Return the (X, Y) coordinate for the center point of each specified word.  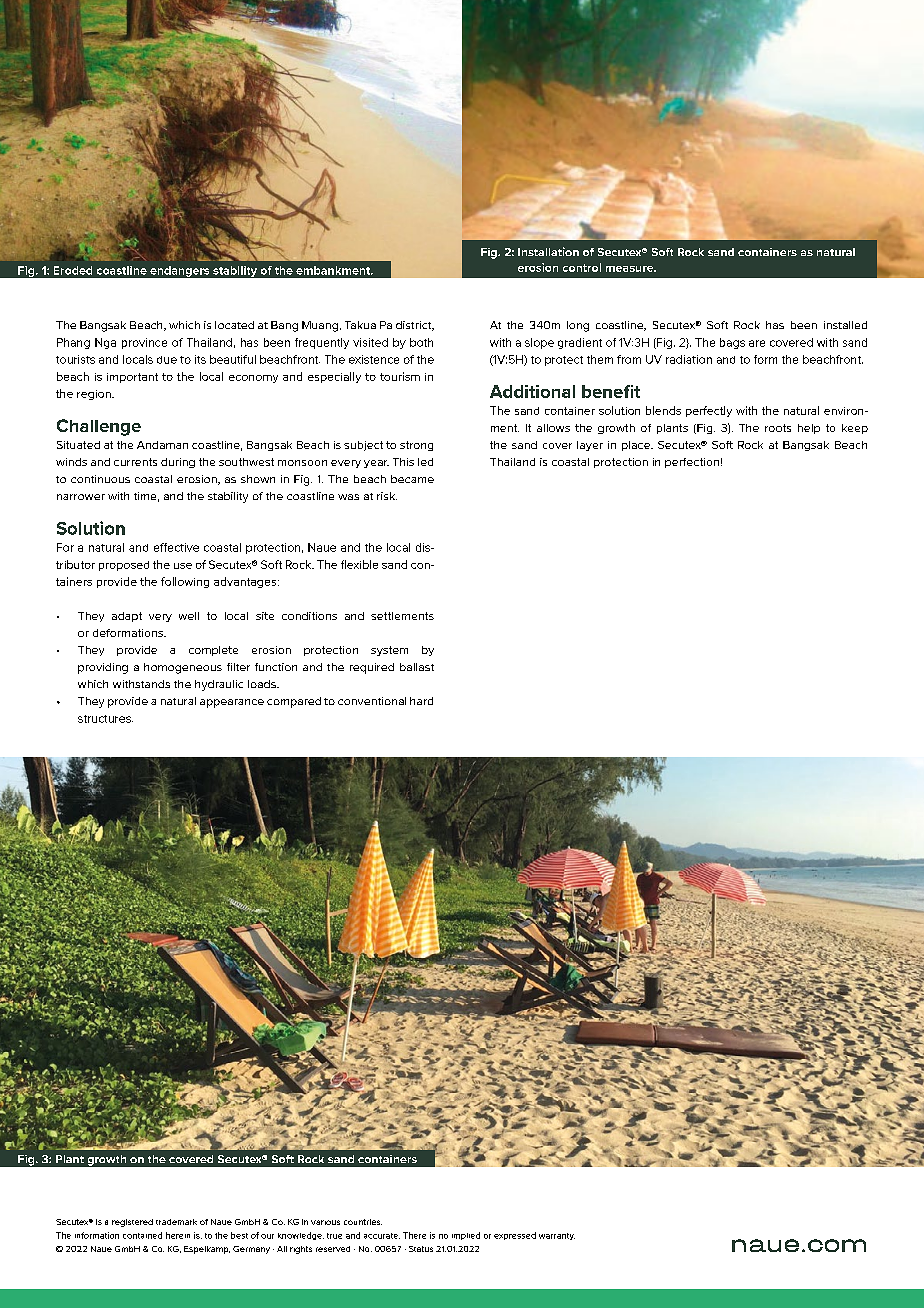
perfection (692, 463)
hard (421, 701)
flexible (359, 564)
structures (105, 719)
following (185, 582)
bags (732, 343)
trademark (176, 1222)
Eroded (73, 270)
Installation (548, 251)
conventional (372, 701)
